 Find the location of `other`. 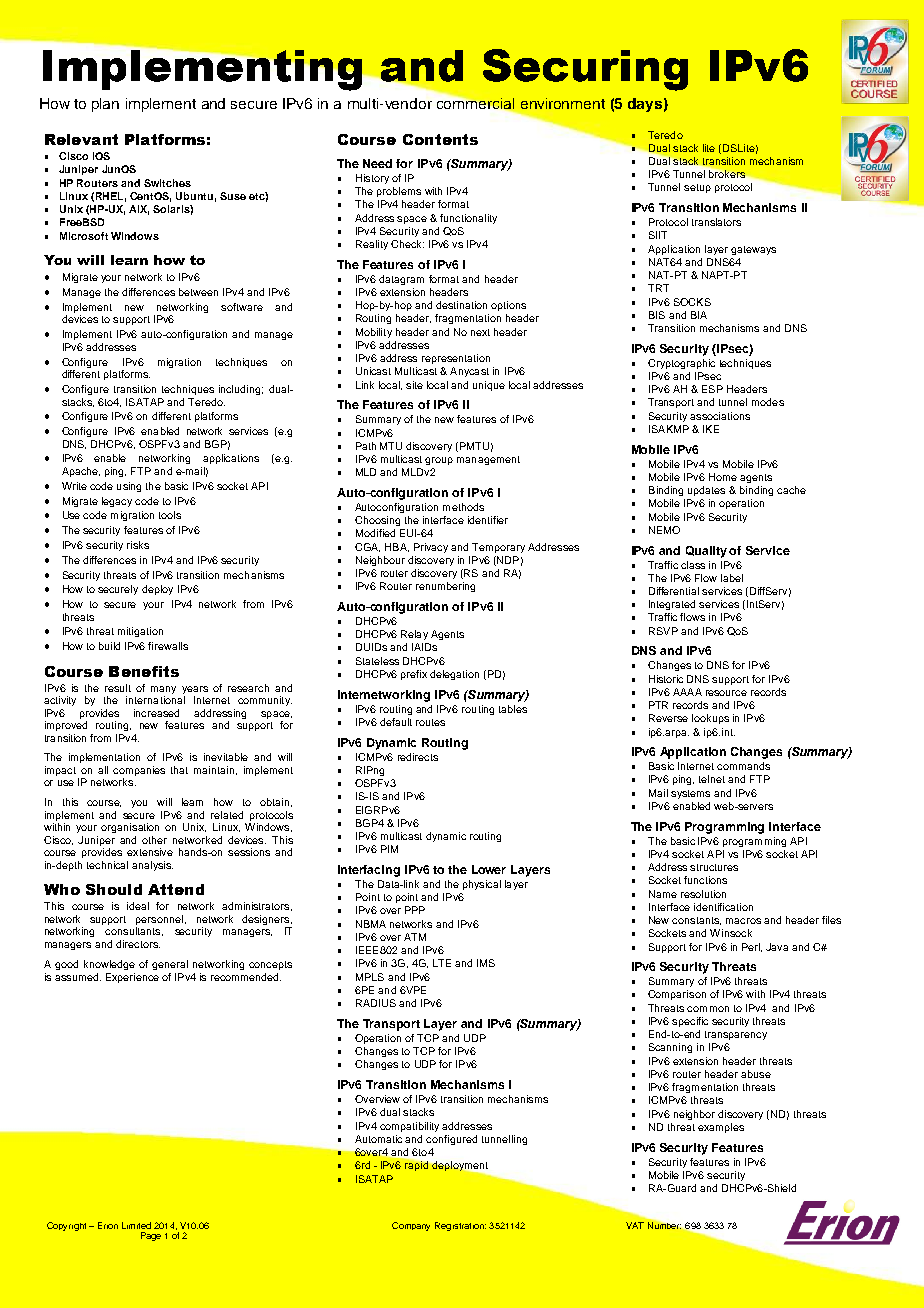

other is located at coordinates (154, 840).
